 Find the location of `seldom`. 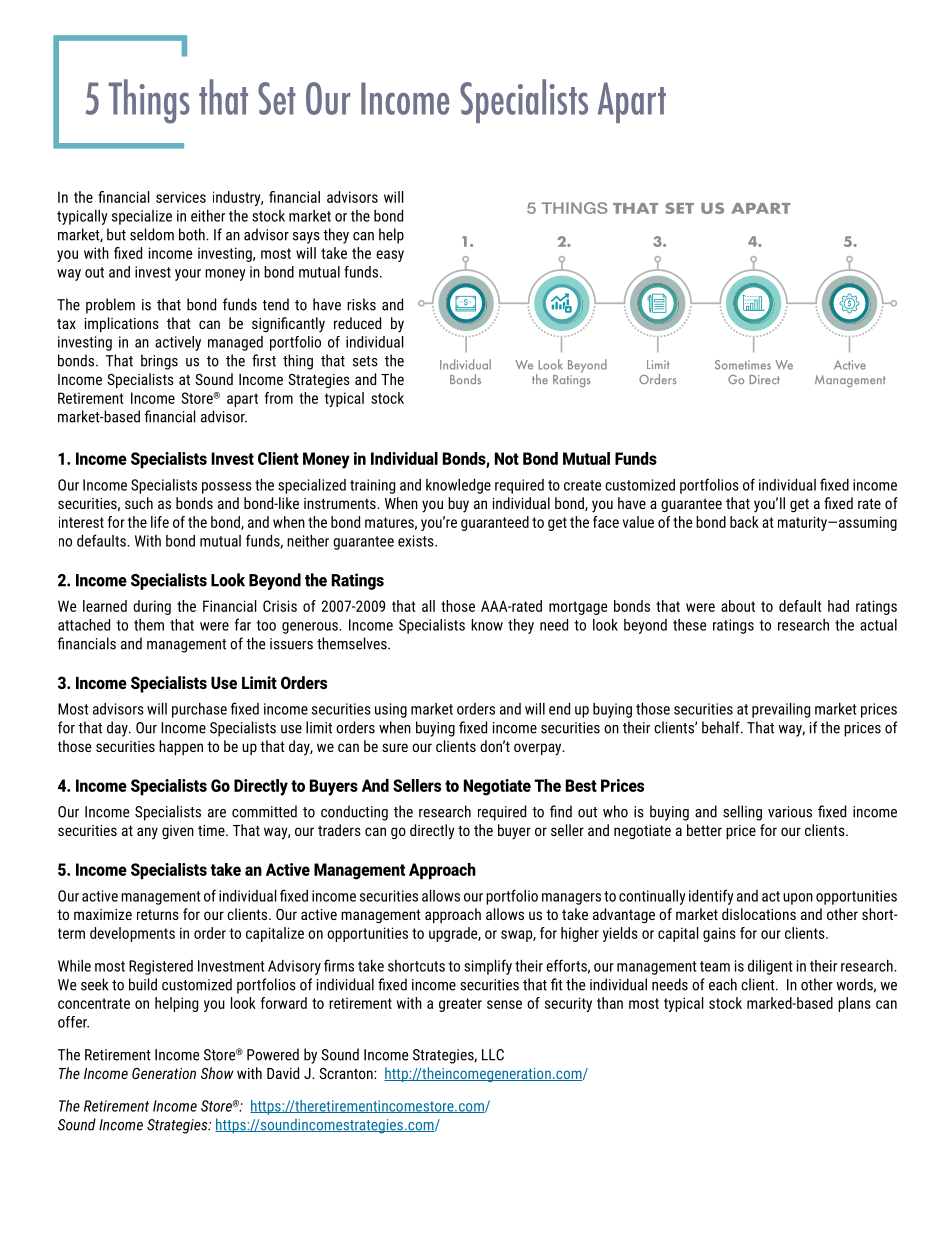

seldom is located at coordinates (152, 234).
